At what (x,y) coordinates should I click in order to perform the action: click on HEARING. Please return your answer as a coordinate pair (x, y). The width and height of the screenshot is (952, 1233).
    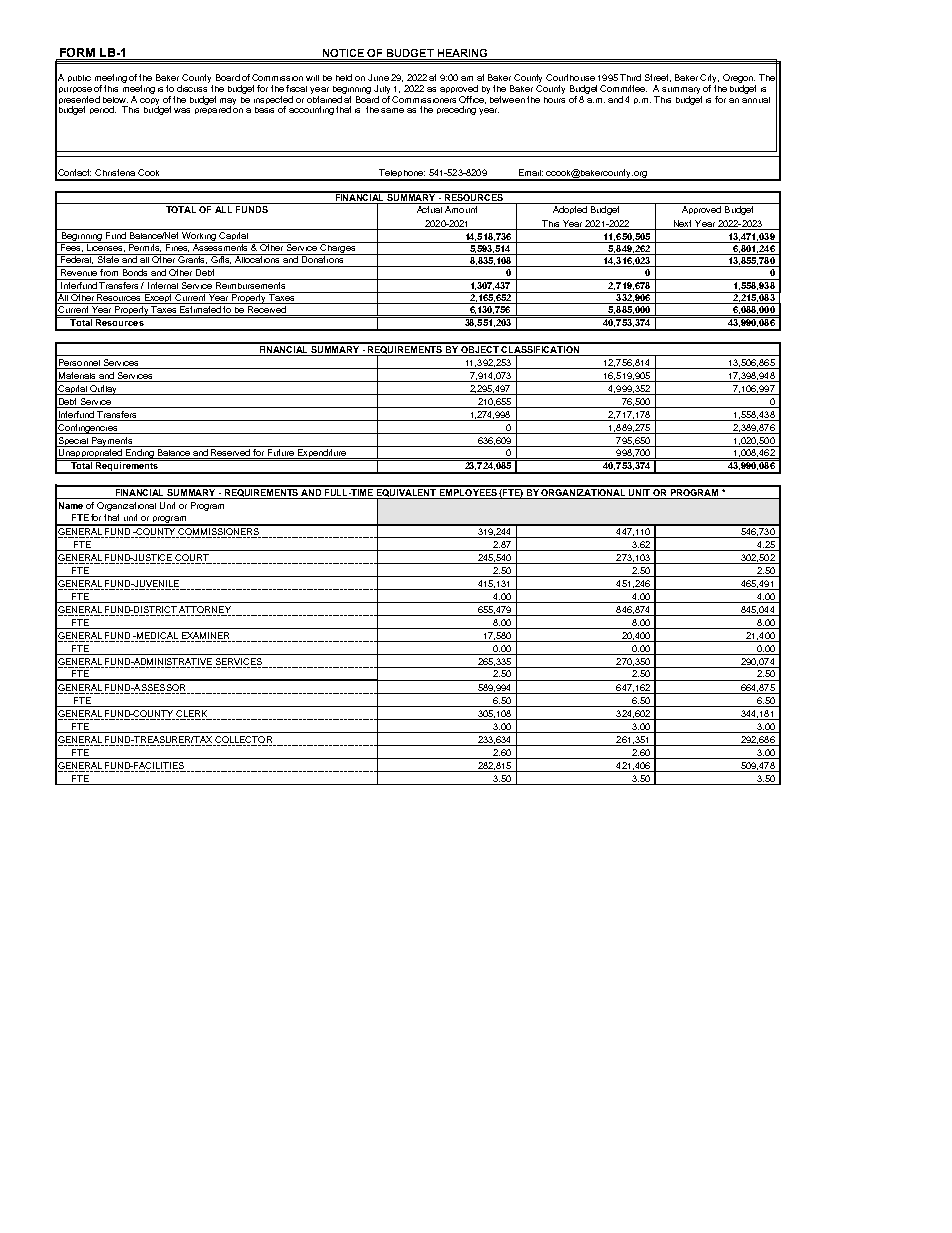
    Looking at the image, I should click on (462, 53).
